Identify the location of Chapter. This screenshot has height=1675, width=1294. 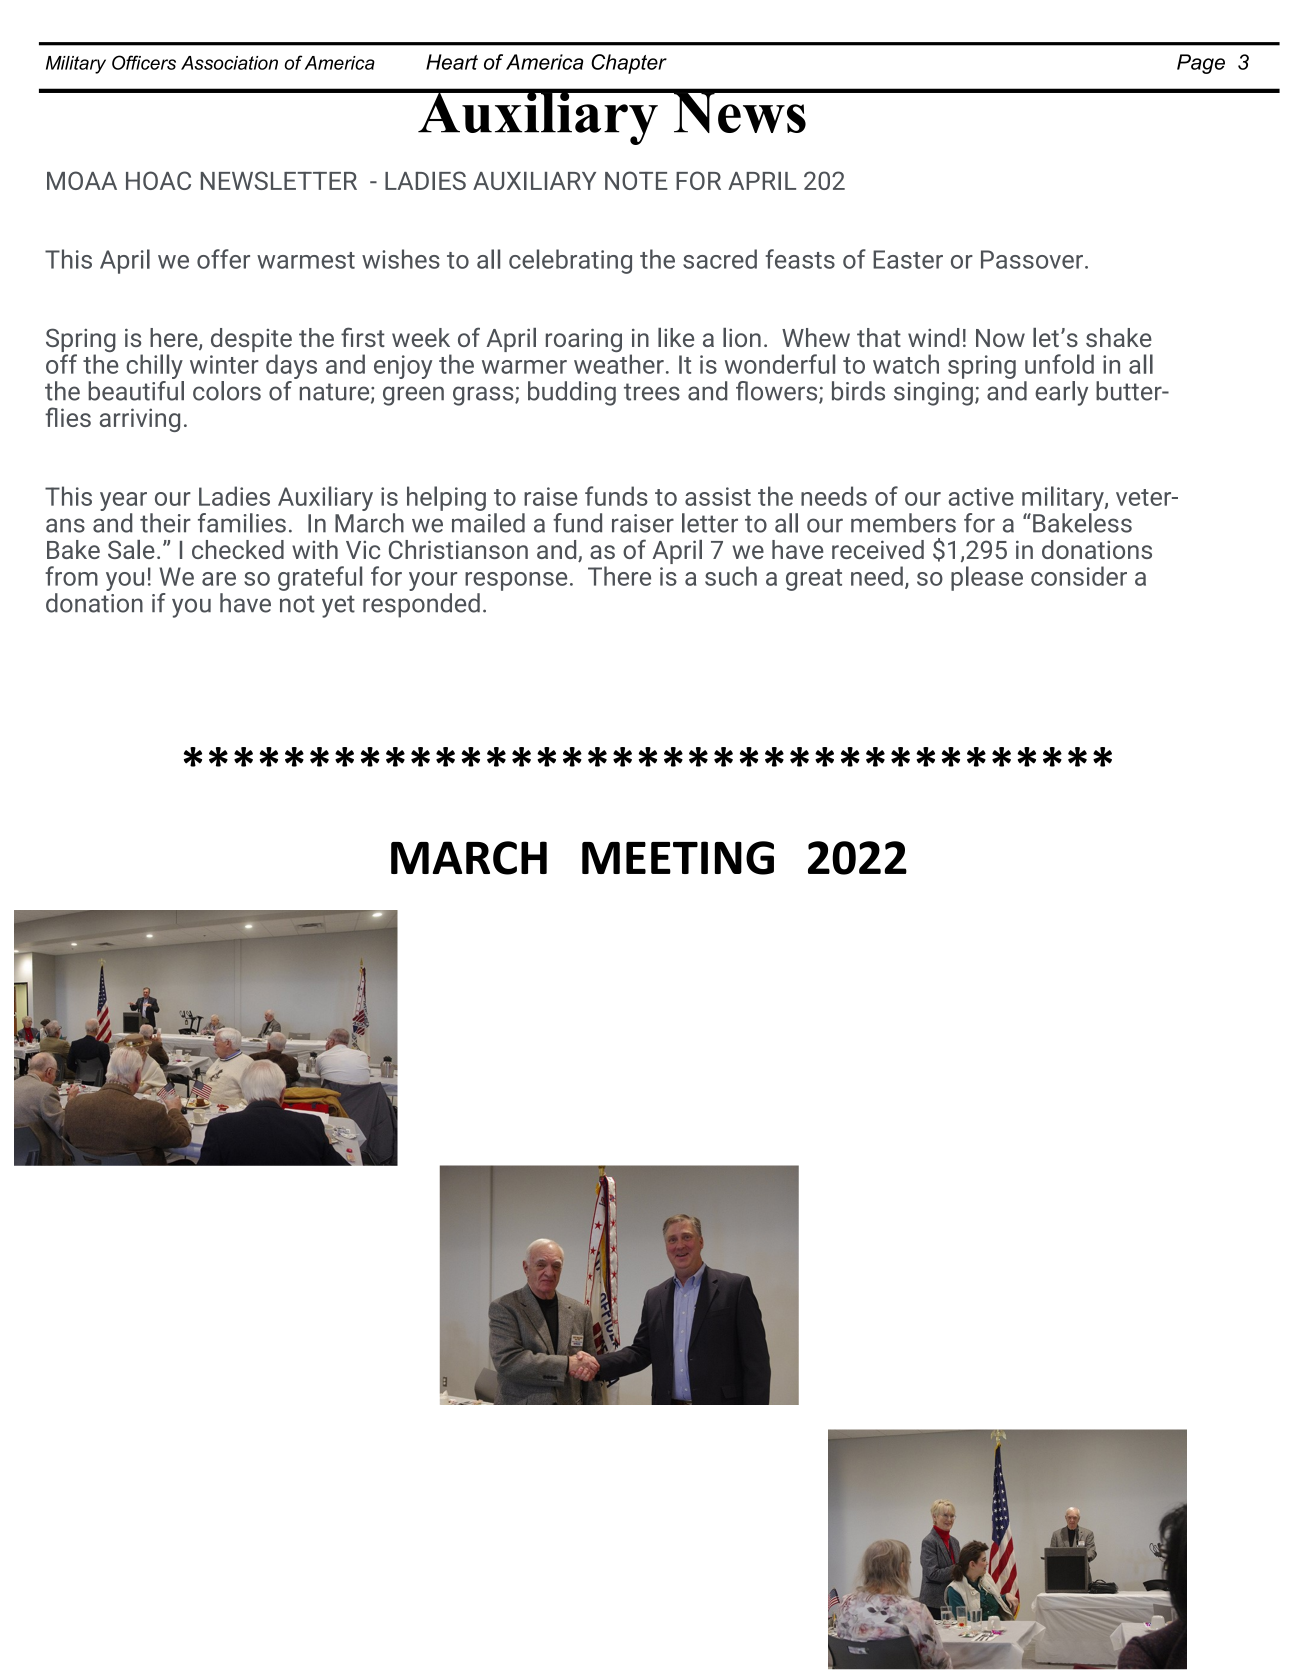
(629, 64).
